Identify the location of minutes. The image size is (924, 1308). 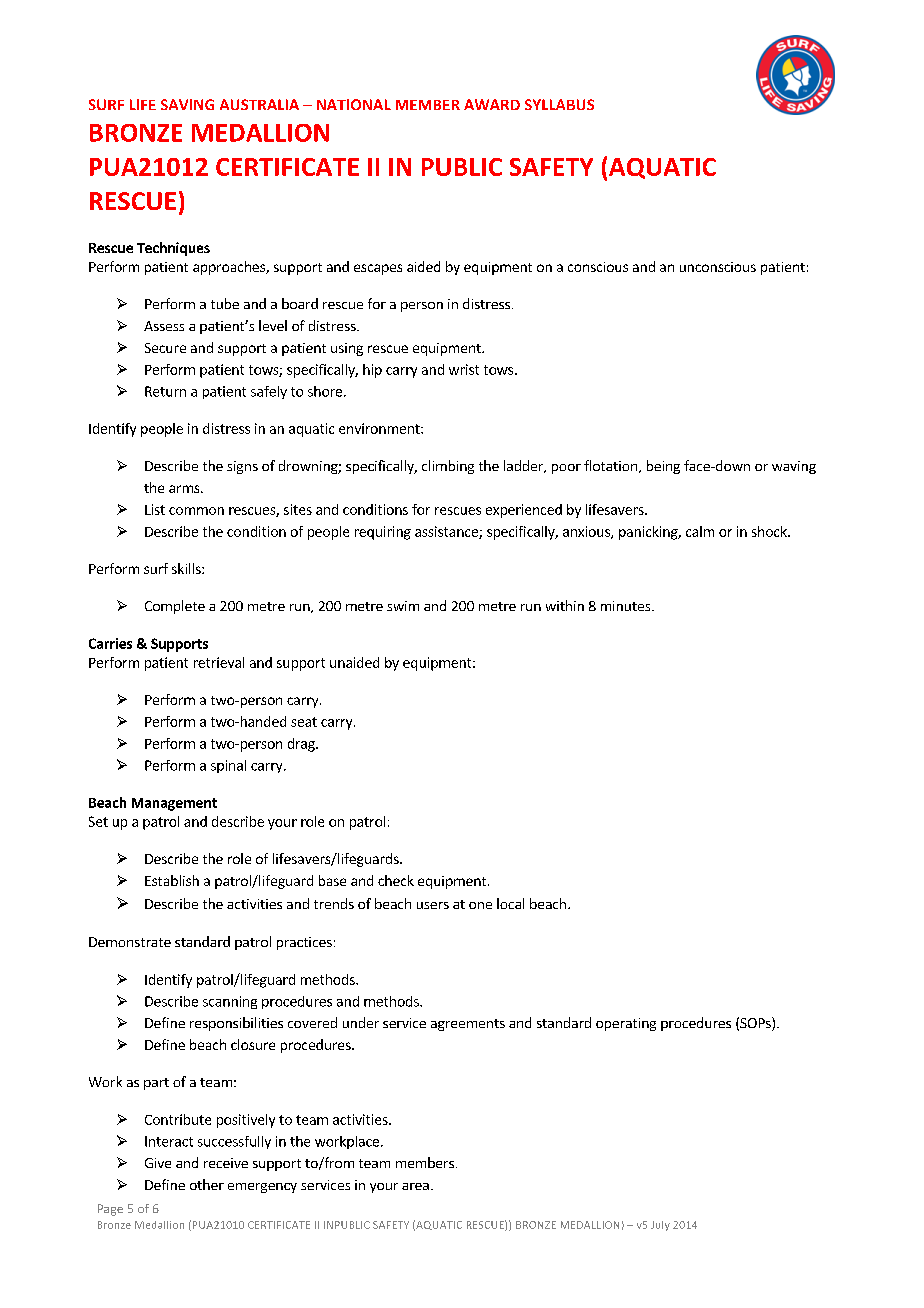
(627, 606).
